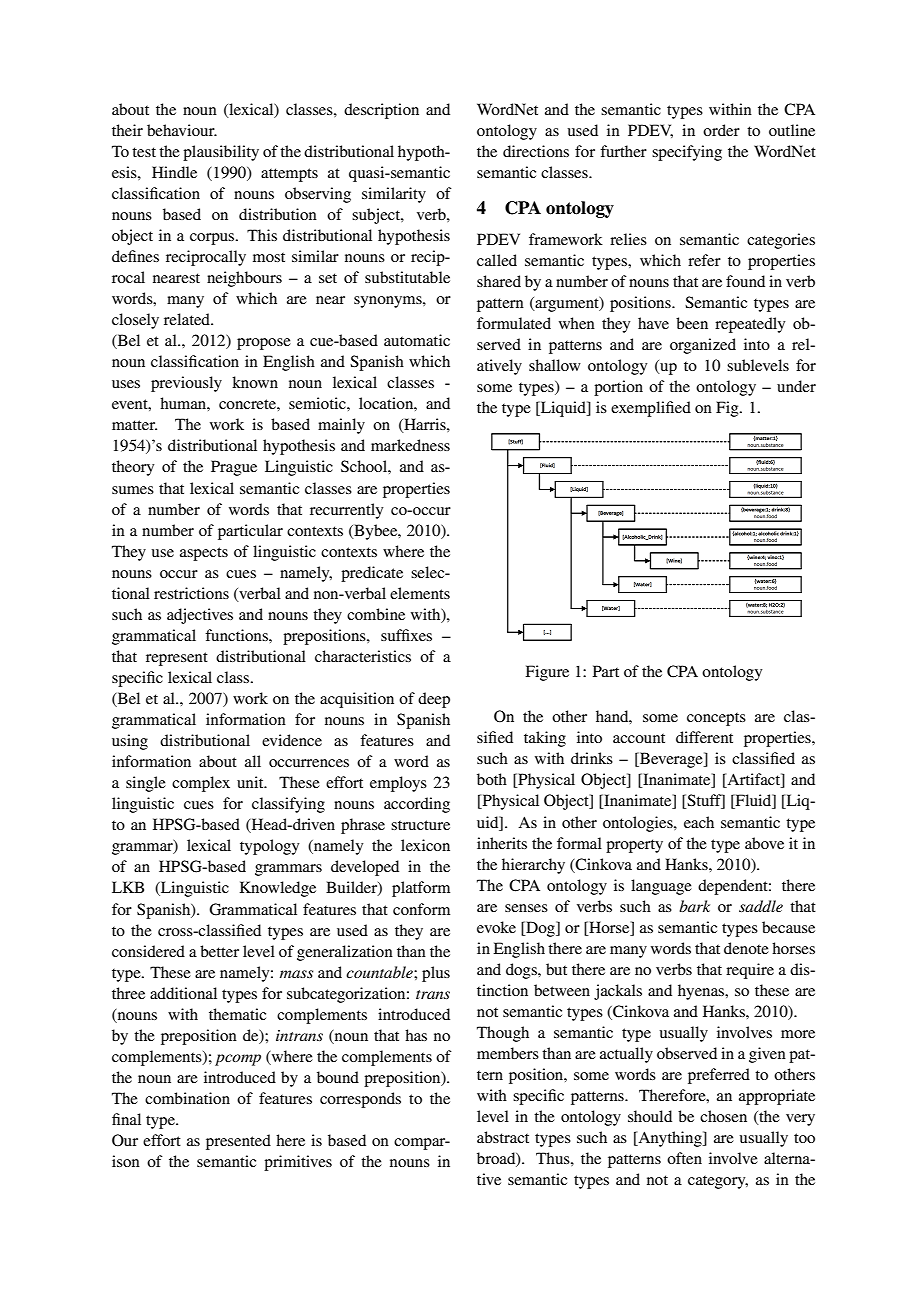 Image resolution: width=924 pixels, height=1308 pixels. I want to click on both, so click(492, 779).
